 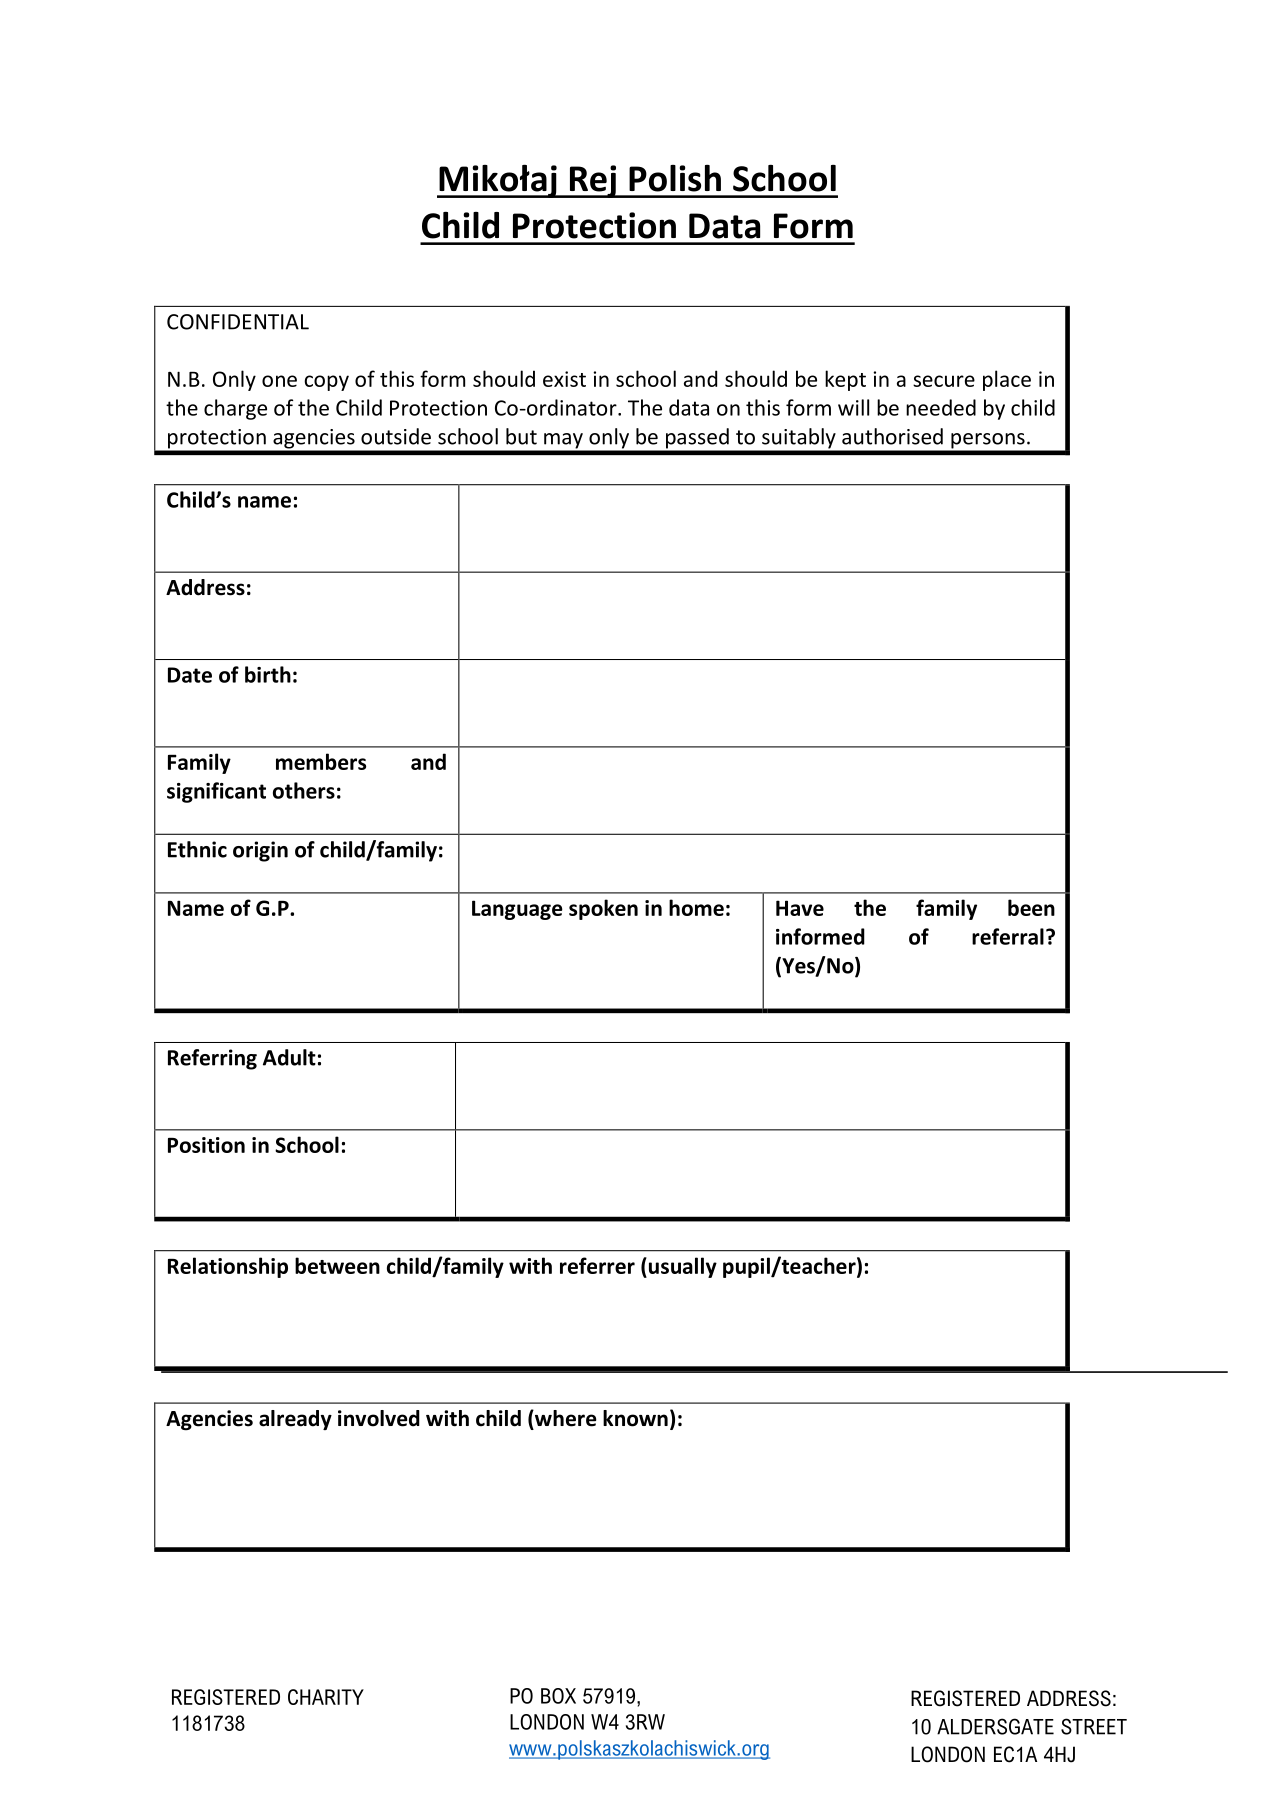 What do you see at coordinates (1094, 1726) in the image?
I see `STREET` at bounding box center [1094, 1726].
